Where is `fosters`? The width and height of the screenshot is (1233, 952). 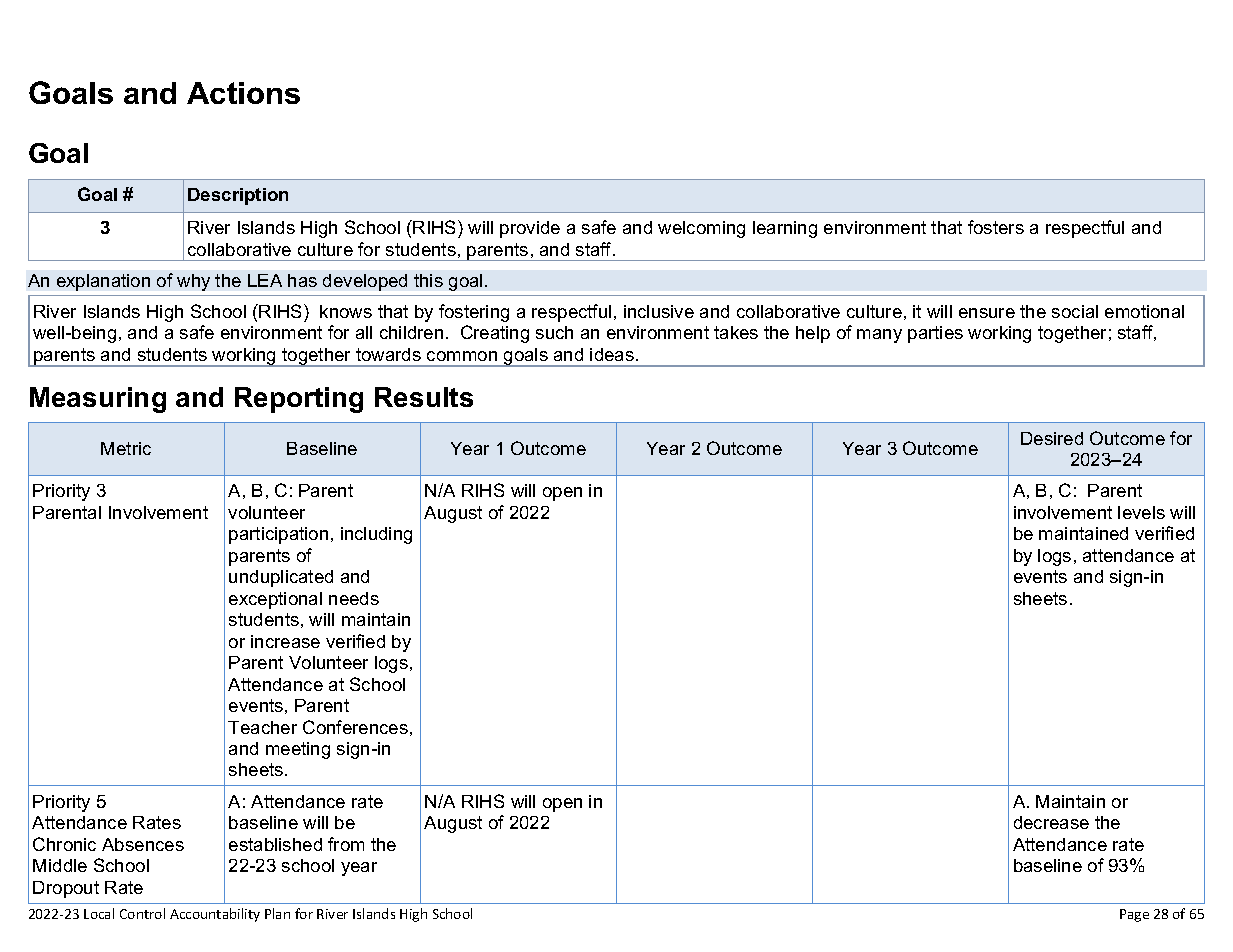
fosters is located at coordinates (996, 227).
